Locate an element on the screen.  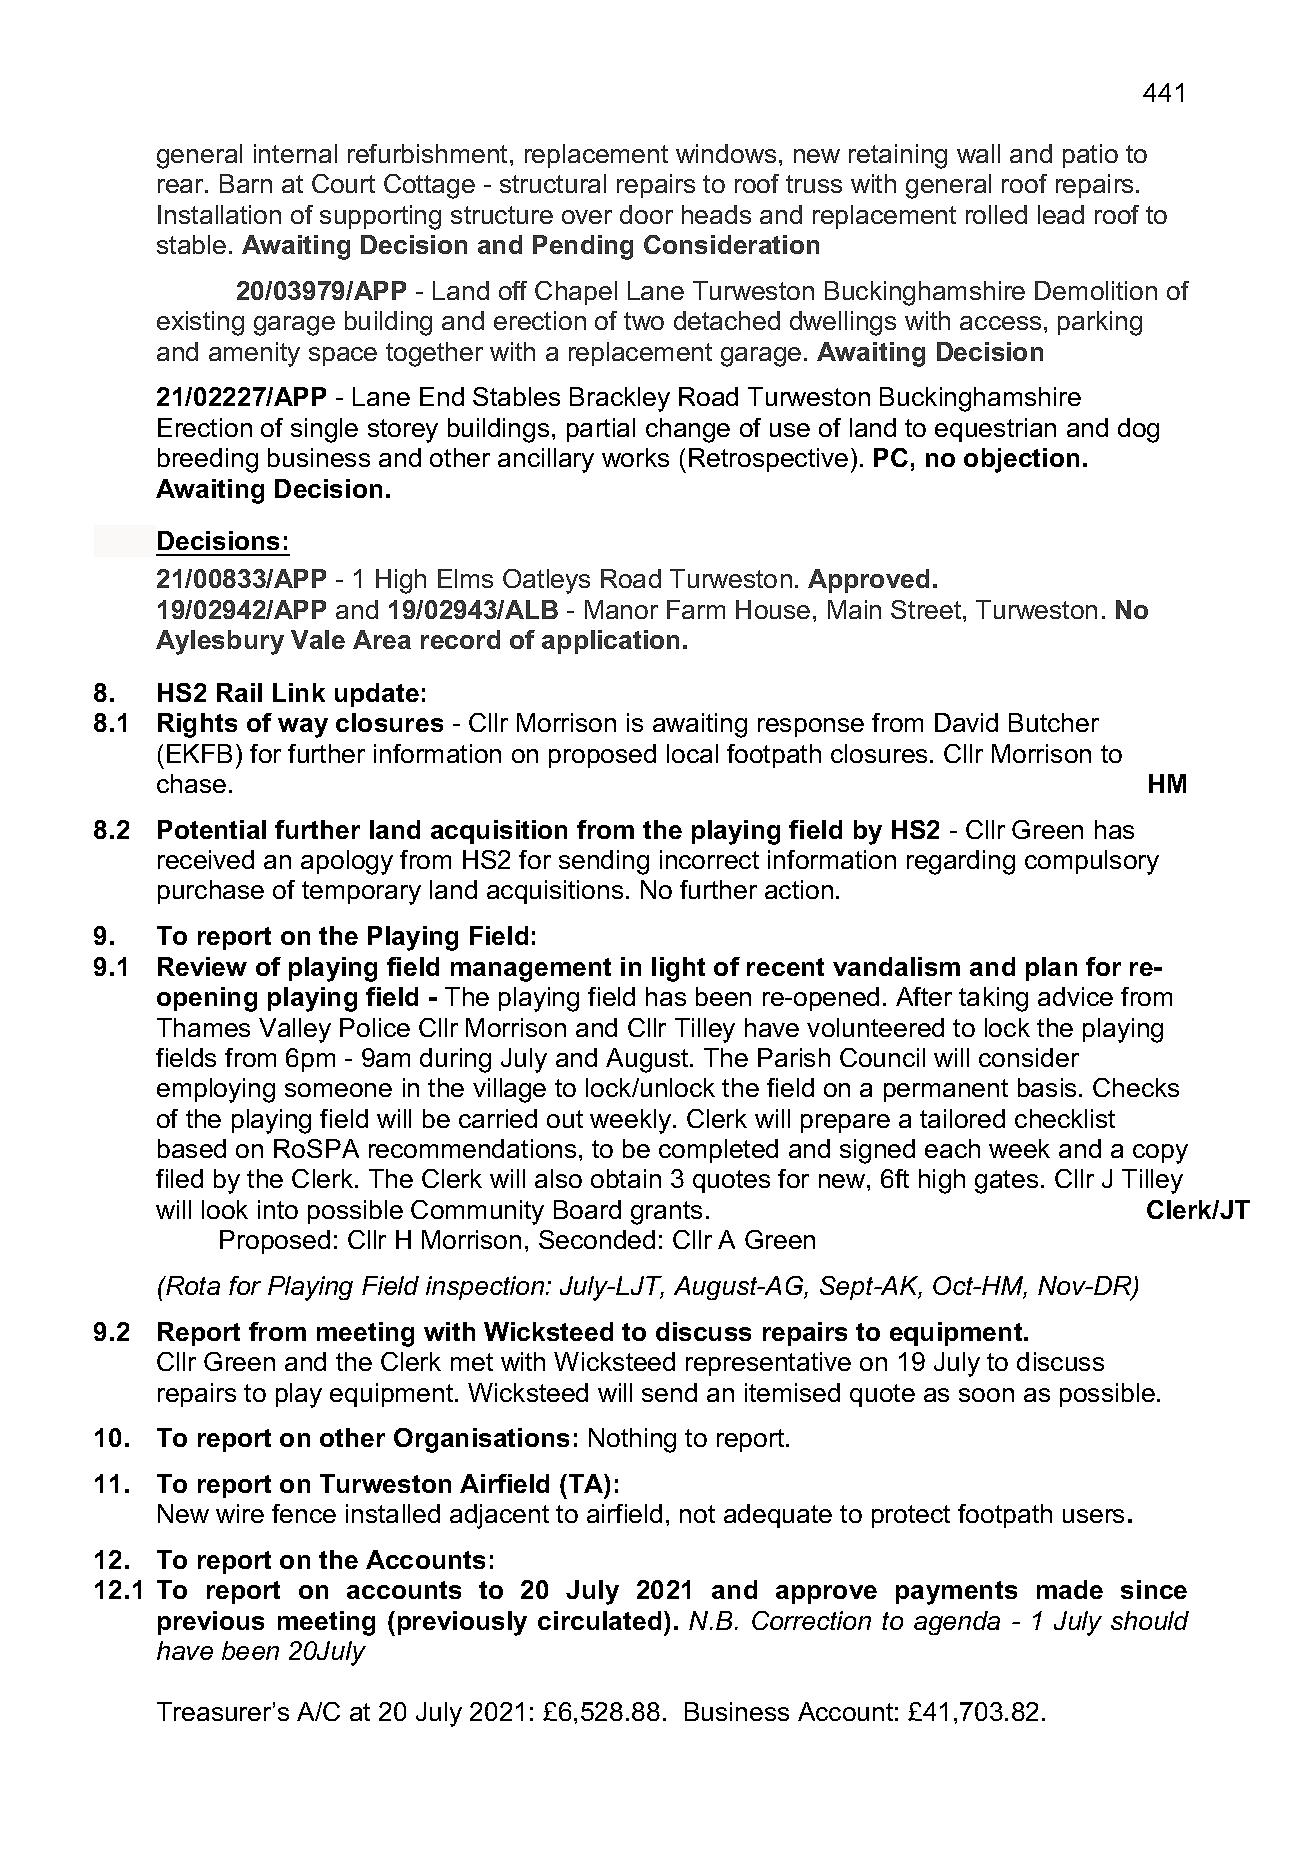
door is located at coordinates (646, 214).
